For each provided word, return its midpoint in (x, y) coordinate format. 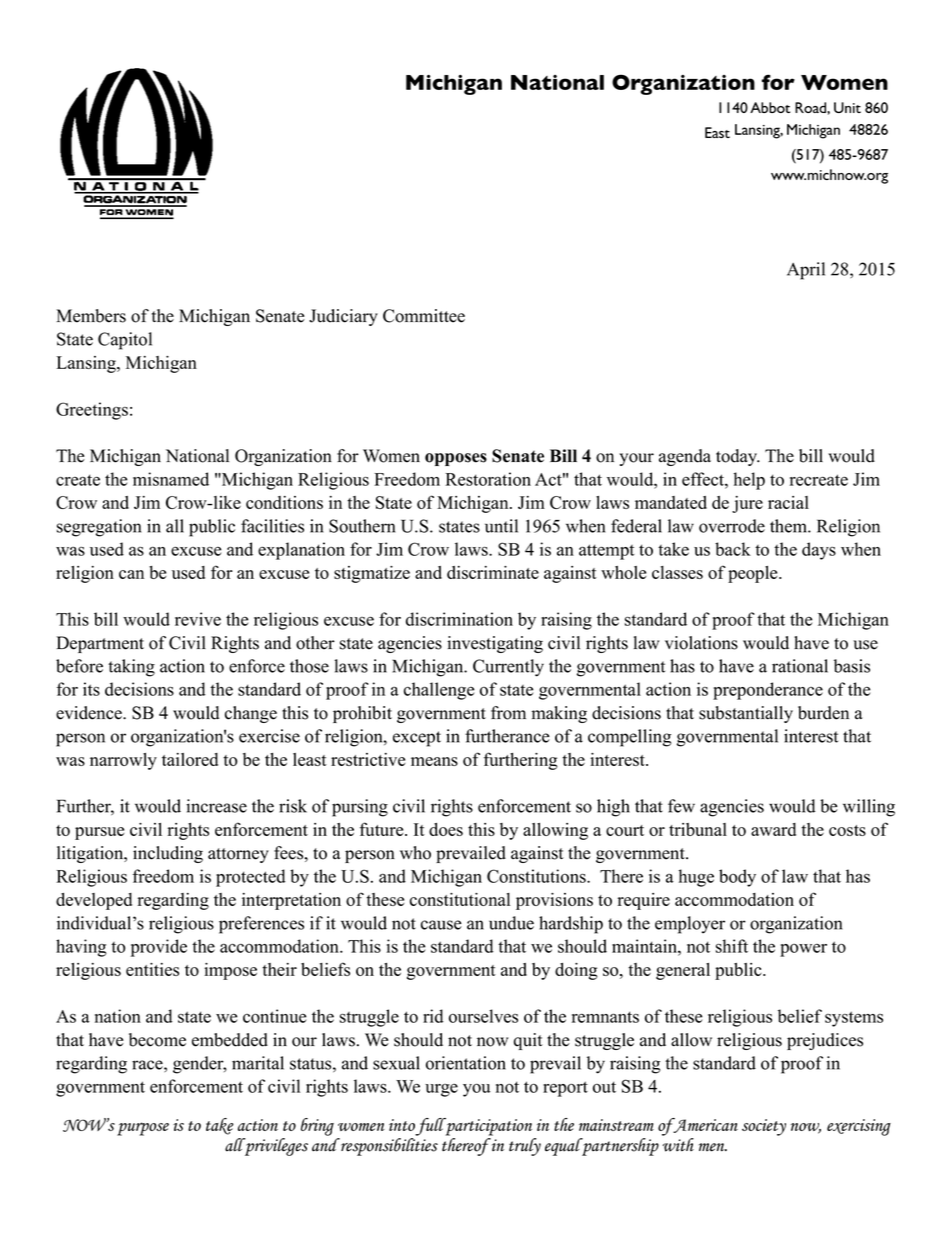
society (764, 1127)
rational (800, 666)
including (168, 854)
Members (91, 316)
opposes (456, 459)
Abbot (770, 107)
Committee (424, 316)
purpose (143, 1129)
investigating (495, 644)
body (737, 878)
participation (487, 1127)
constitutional (460, 899)
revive (198, 619)
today (738, 457)
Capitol (125, 341)
